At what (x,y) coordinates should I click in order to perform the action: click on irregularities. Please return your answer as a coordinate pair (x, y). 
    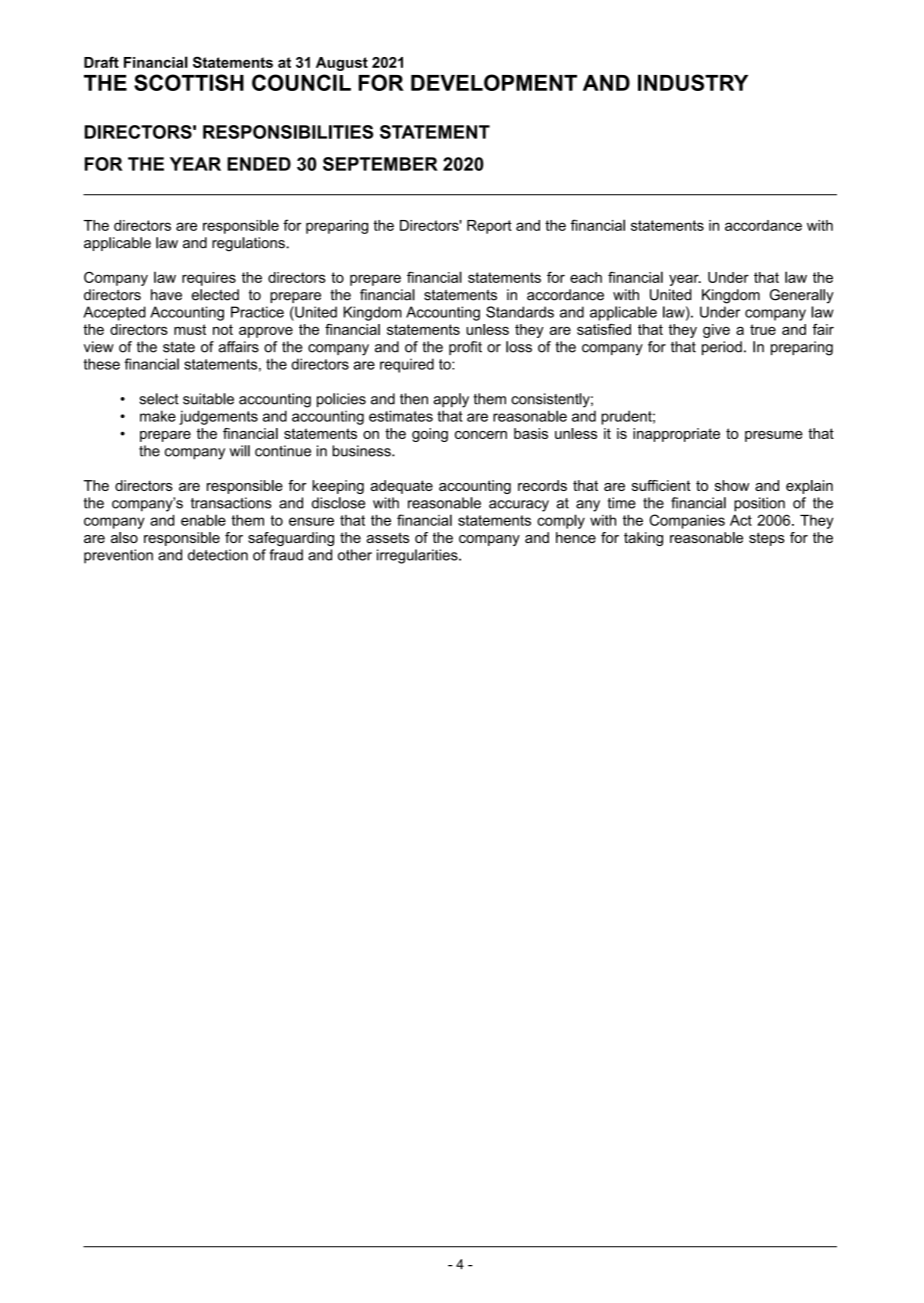
    Looking at the image, I should click on (418, 556).
